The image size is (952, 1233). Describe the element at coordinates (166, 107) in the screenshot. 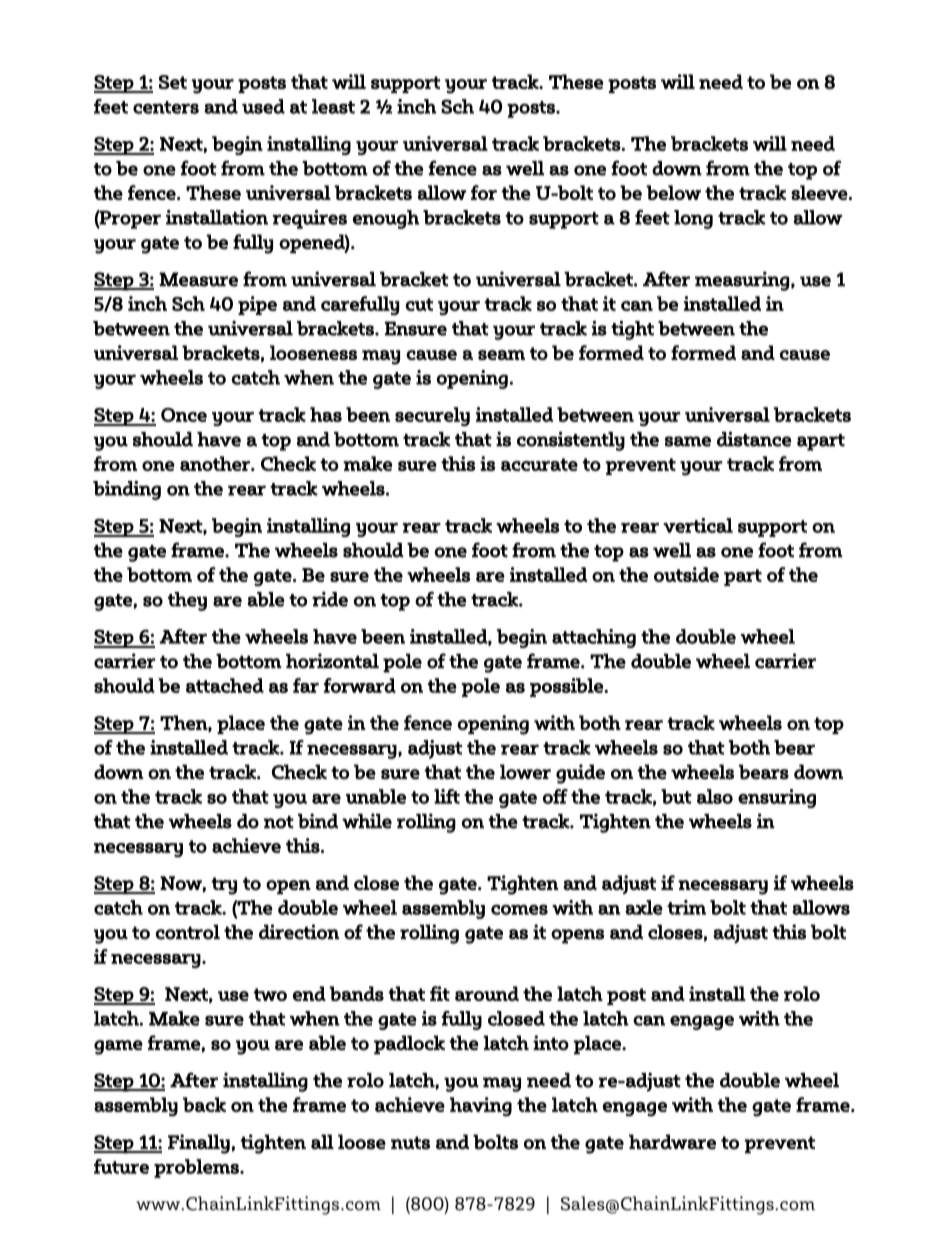

I see `centers` at that location.
